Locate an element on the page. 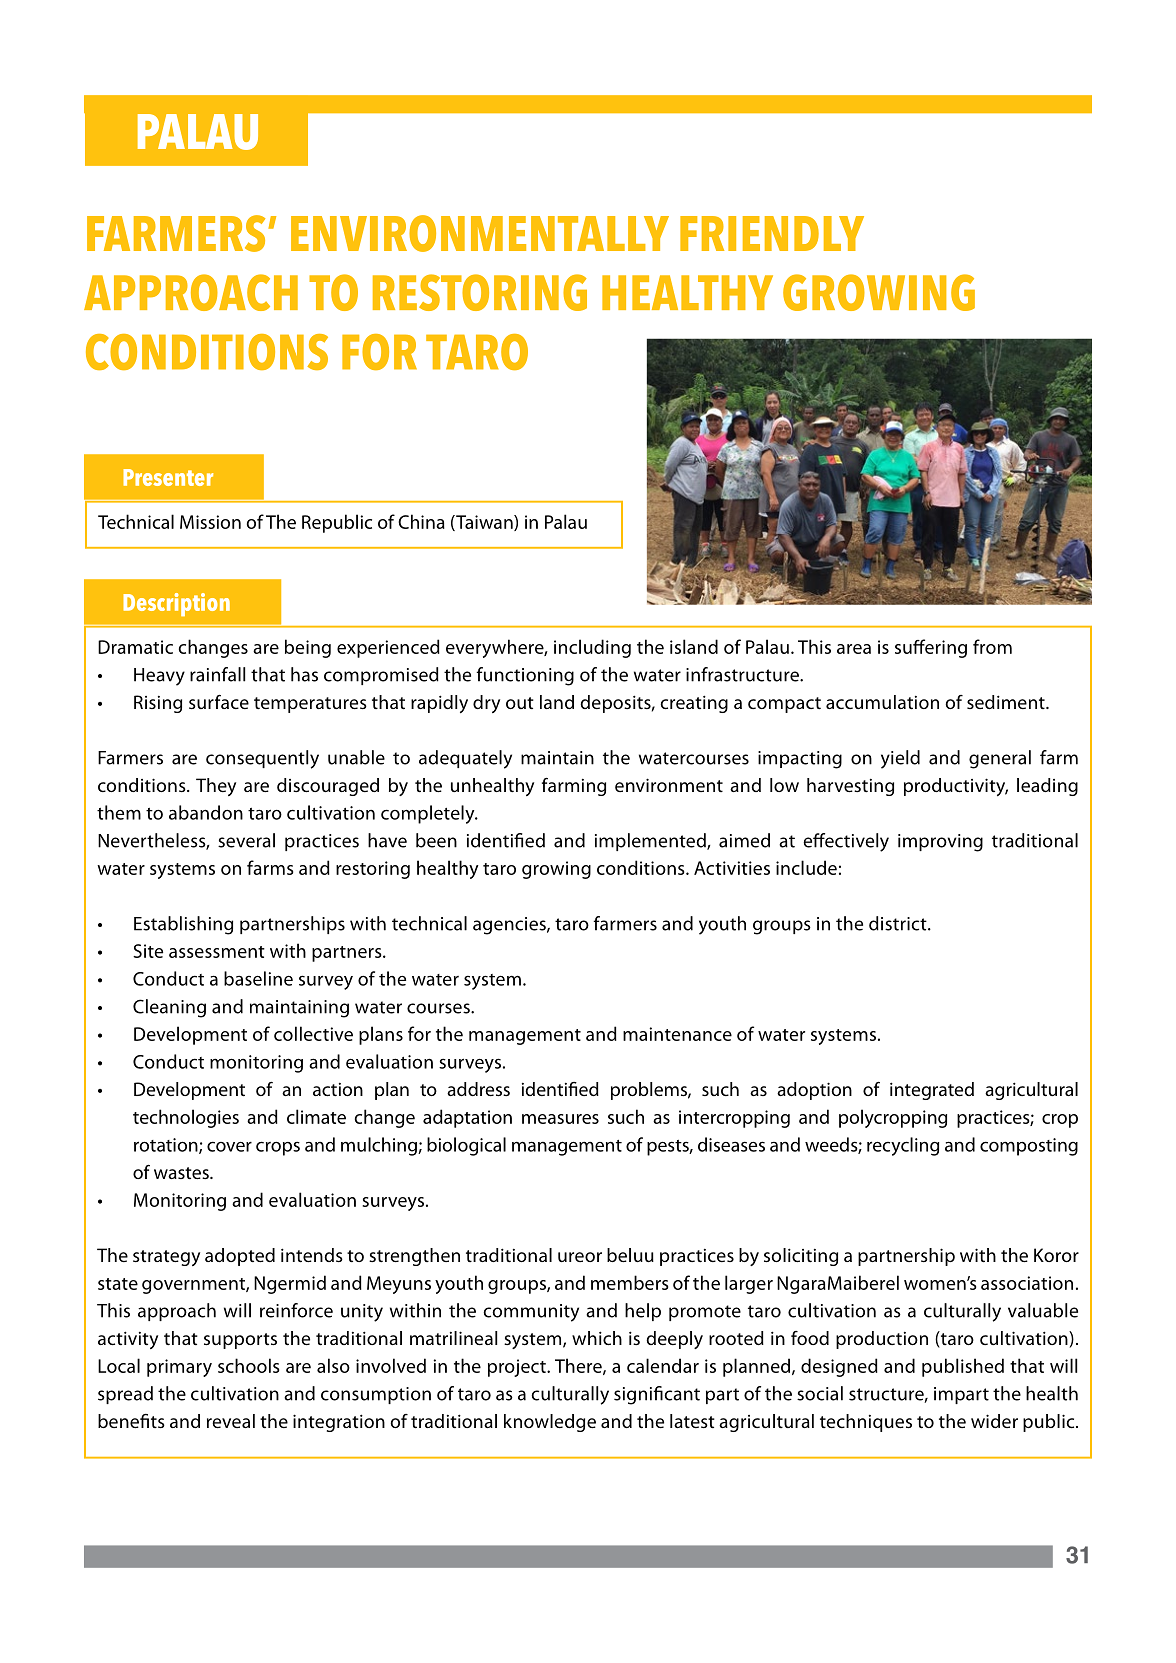 This image has height=1663, width=1176. from is located at coordinates (992, 646).
